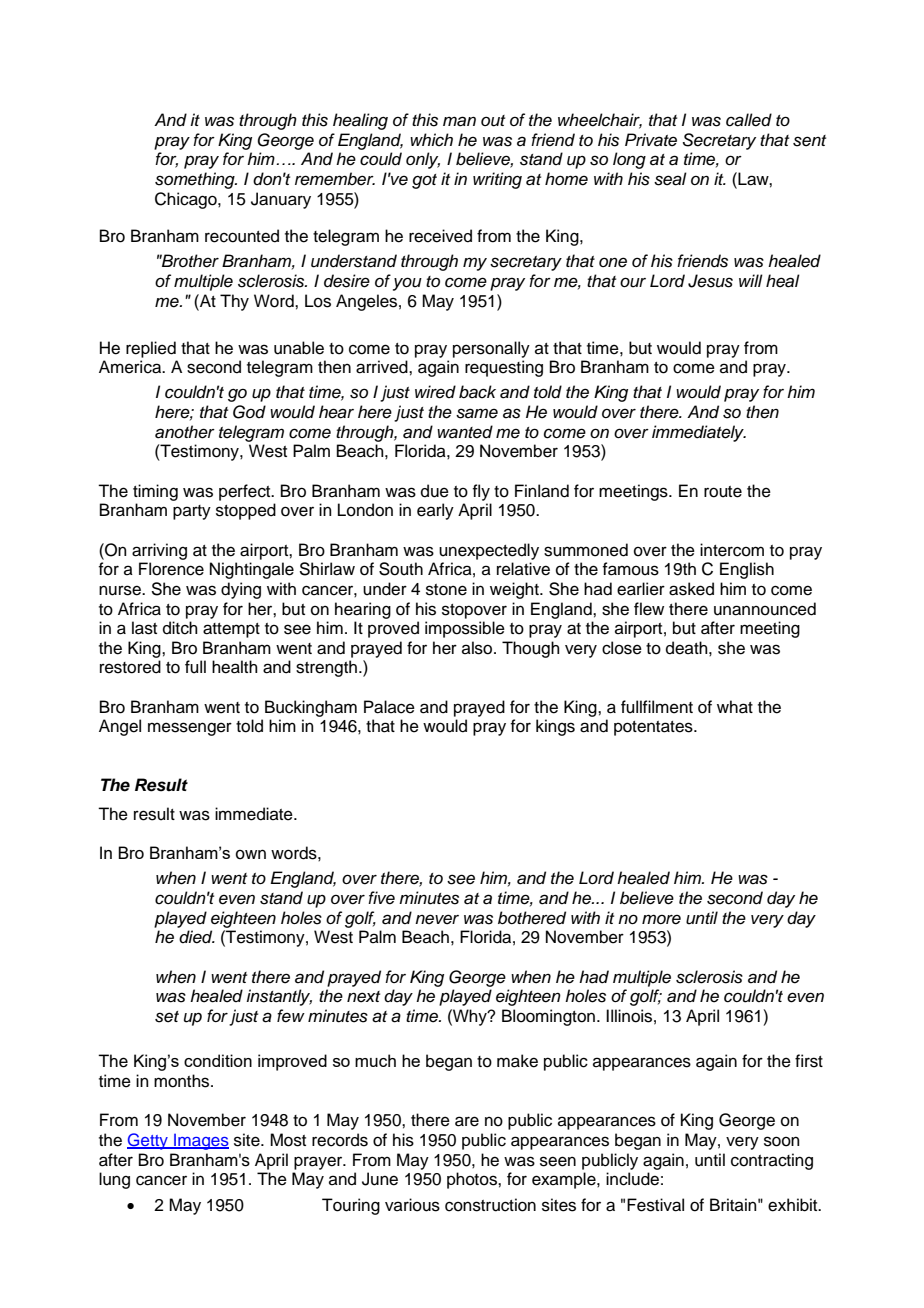 The width and height of the page is (924, 1308). I want to click on called, so click(749, 120).
